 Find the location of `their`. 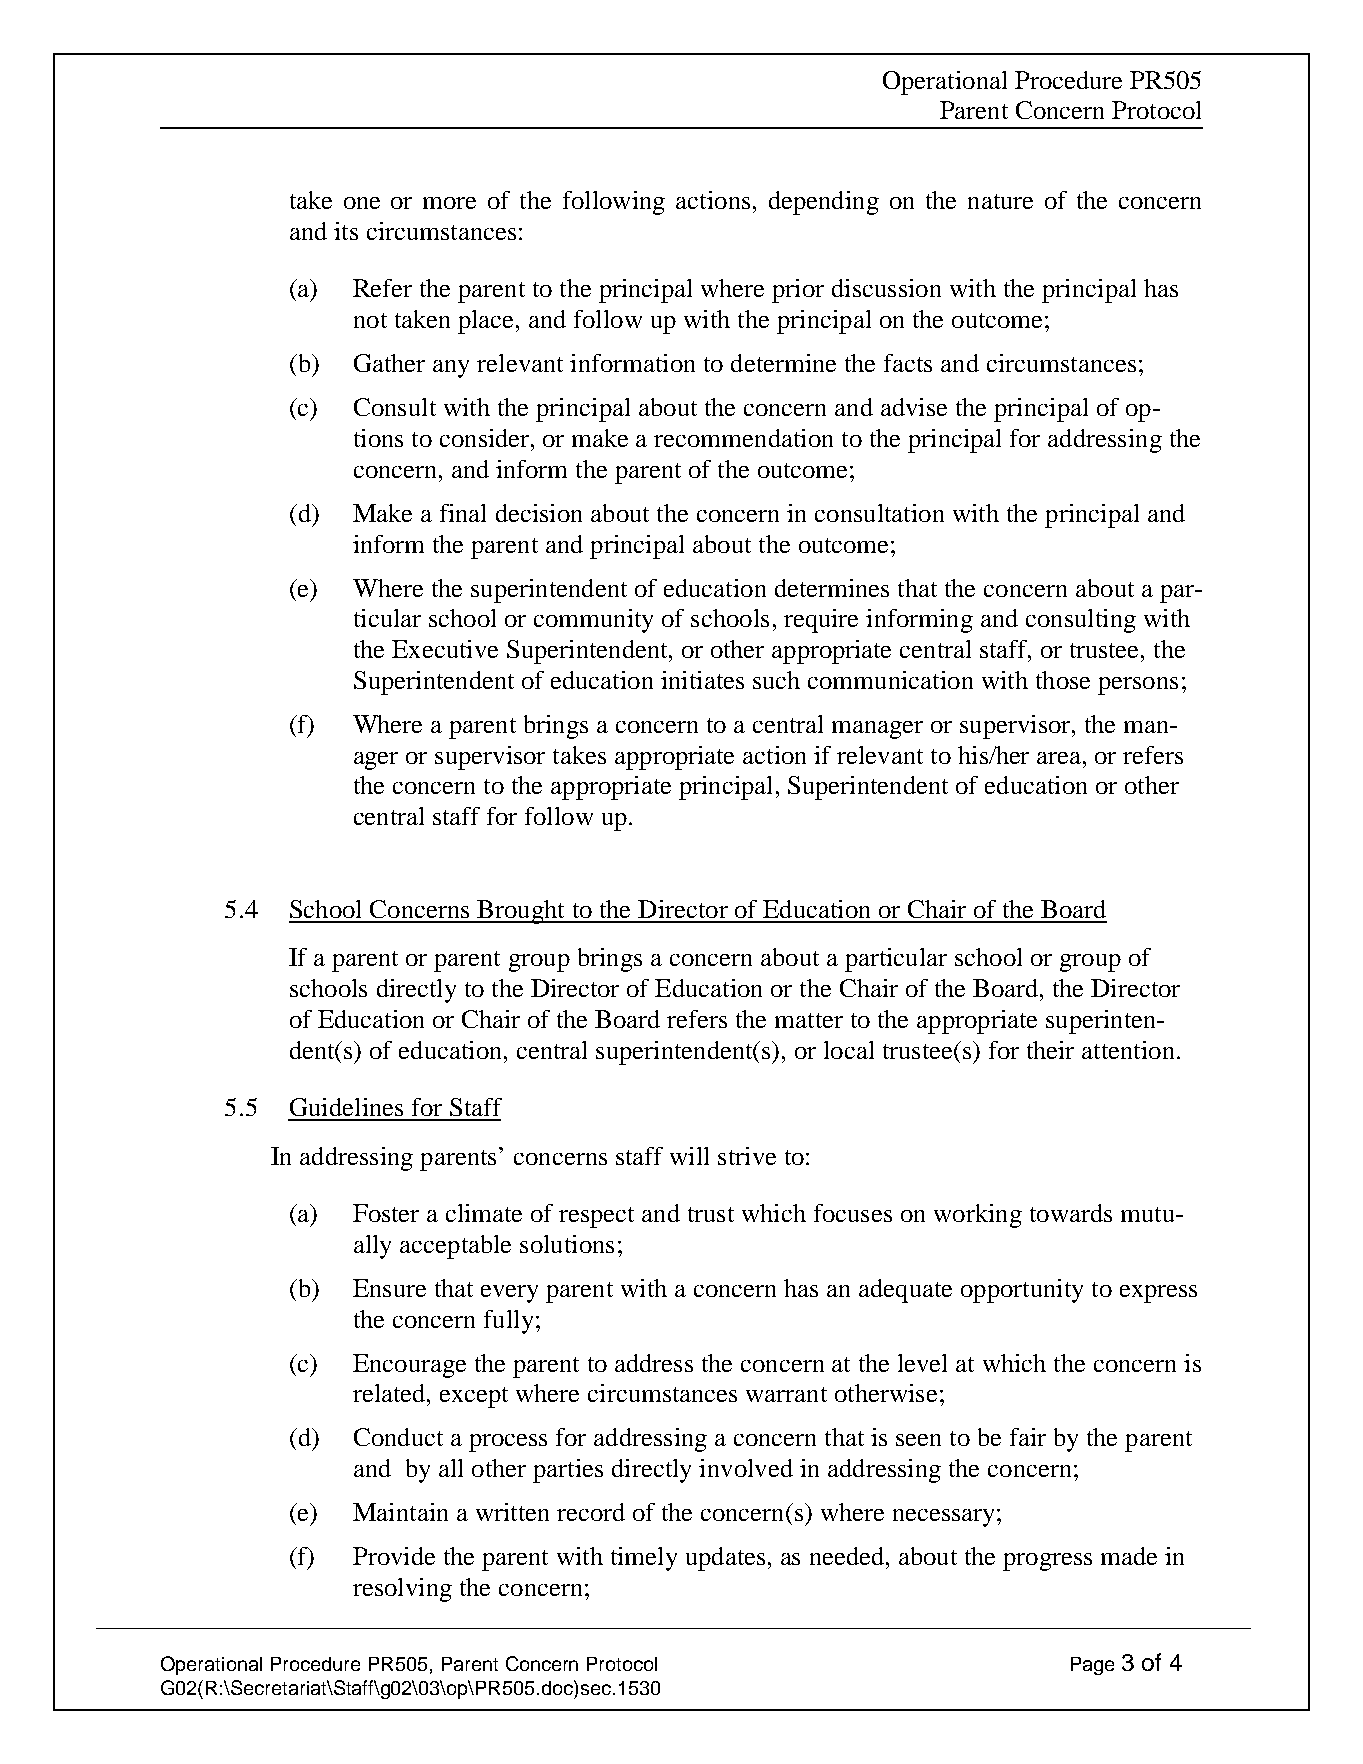

their is located at coordinates (1050, 1050).
